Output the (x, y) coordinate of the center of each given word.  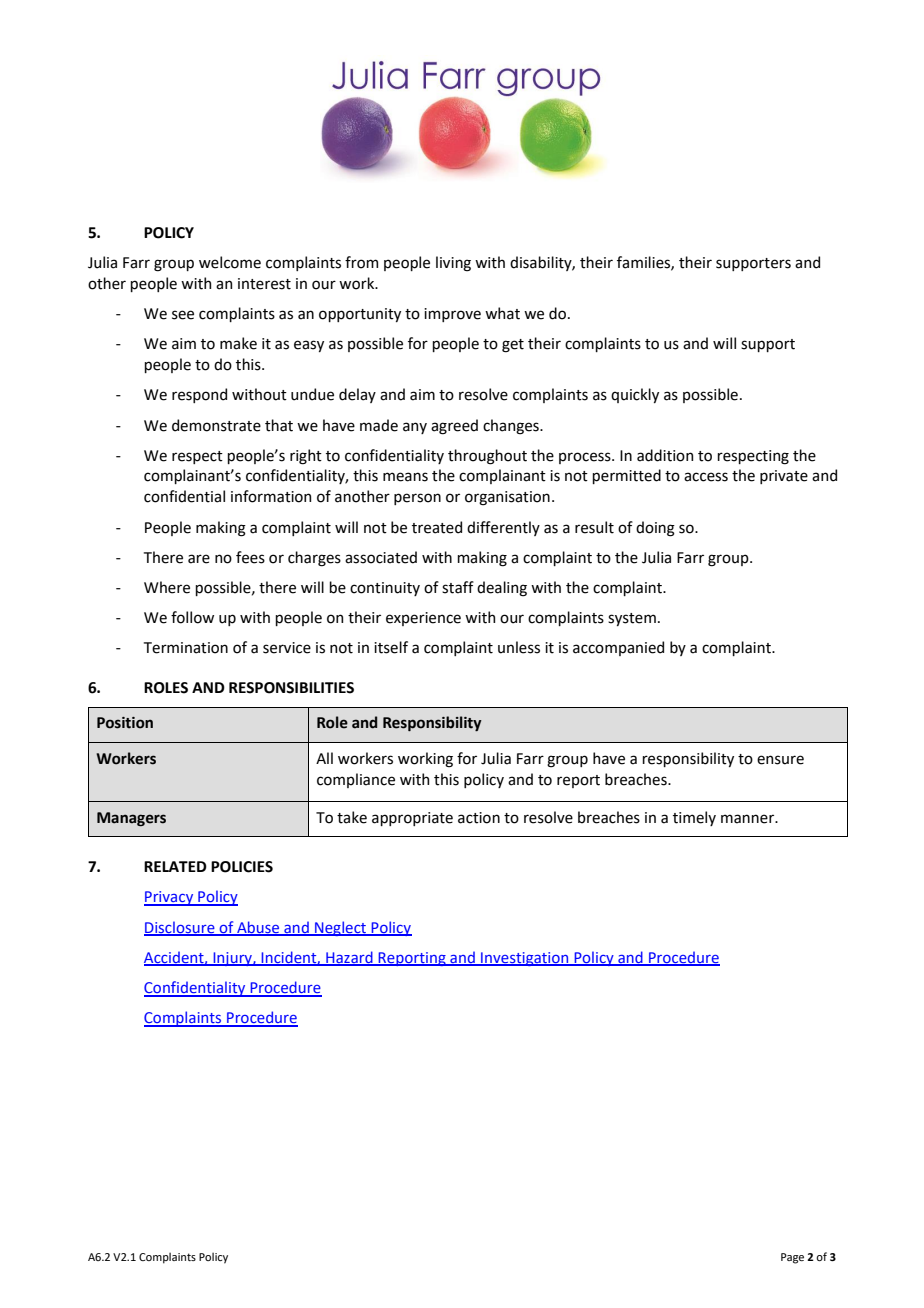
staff (458, 587)
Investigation (525, 959)
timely (694, 818)
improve (452, 315)
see (183, 315)
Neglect (341, 928)
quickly (635, 395)
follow (192, 617)
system (632, 619)
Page (792, 1258)
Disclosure (180, 928)
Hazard (349, 958)
